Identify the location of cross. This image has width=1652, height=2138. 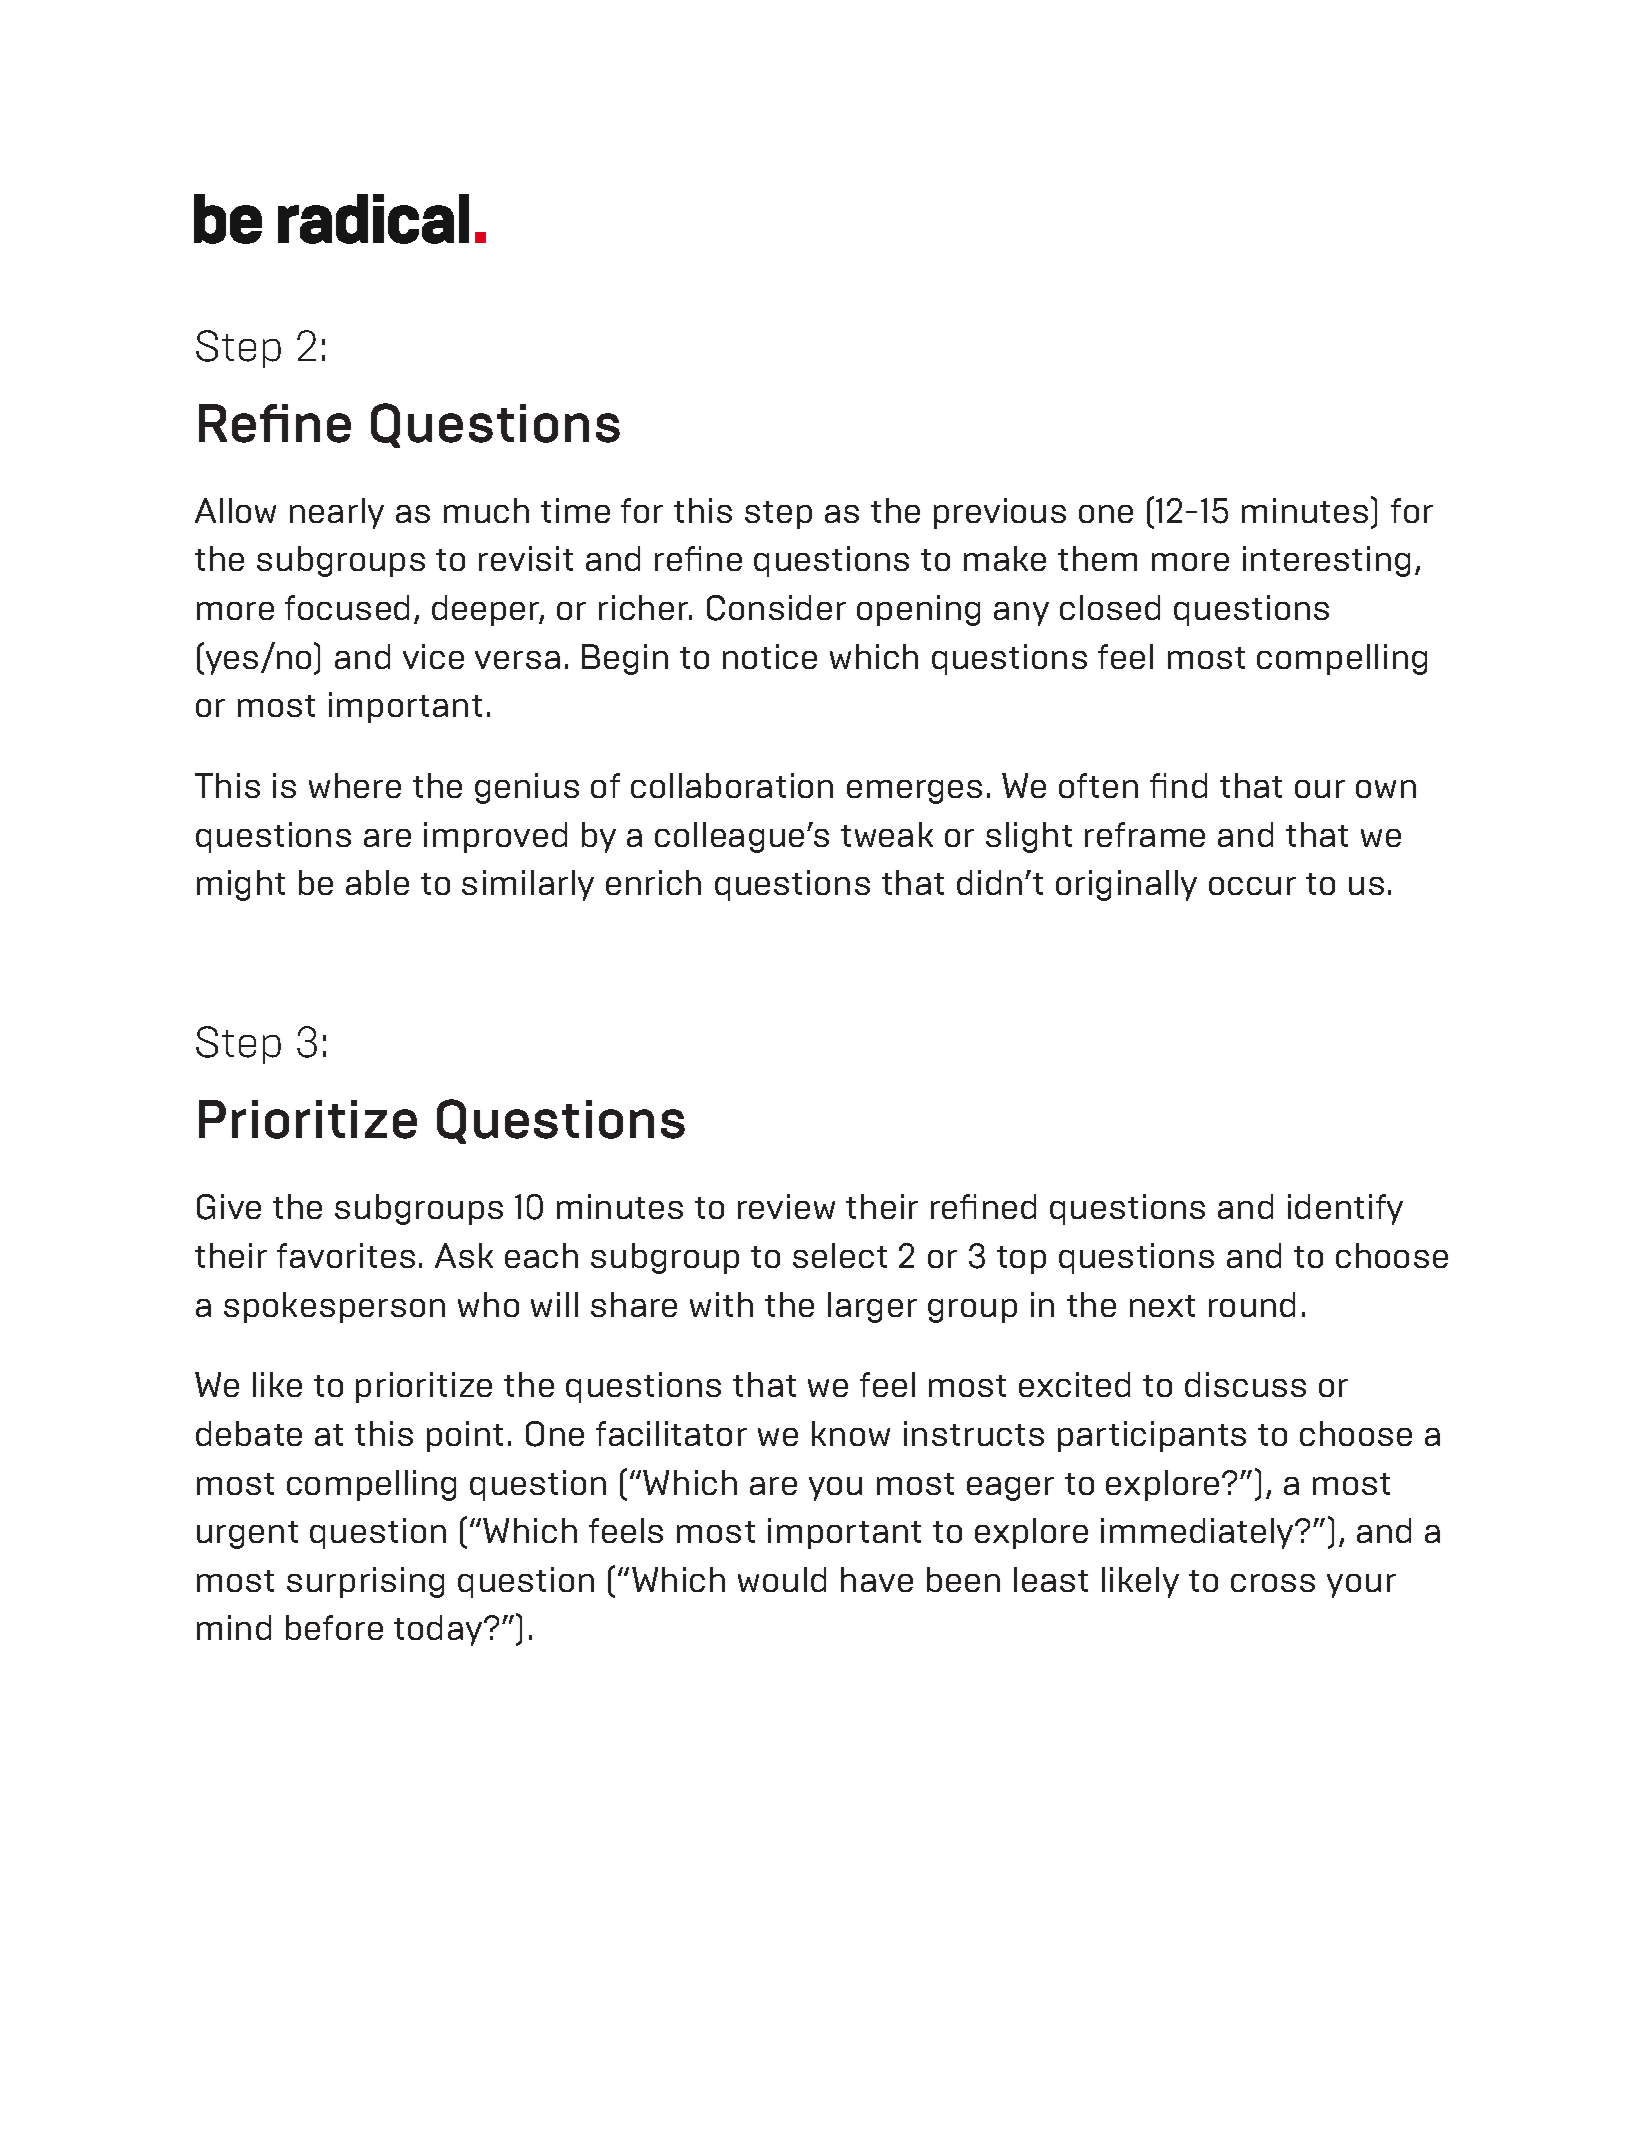
(1273, 1583).
